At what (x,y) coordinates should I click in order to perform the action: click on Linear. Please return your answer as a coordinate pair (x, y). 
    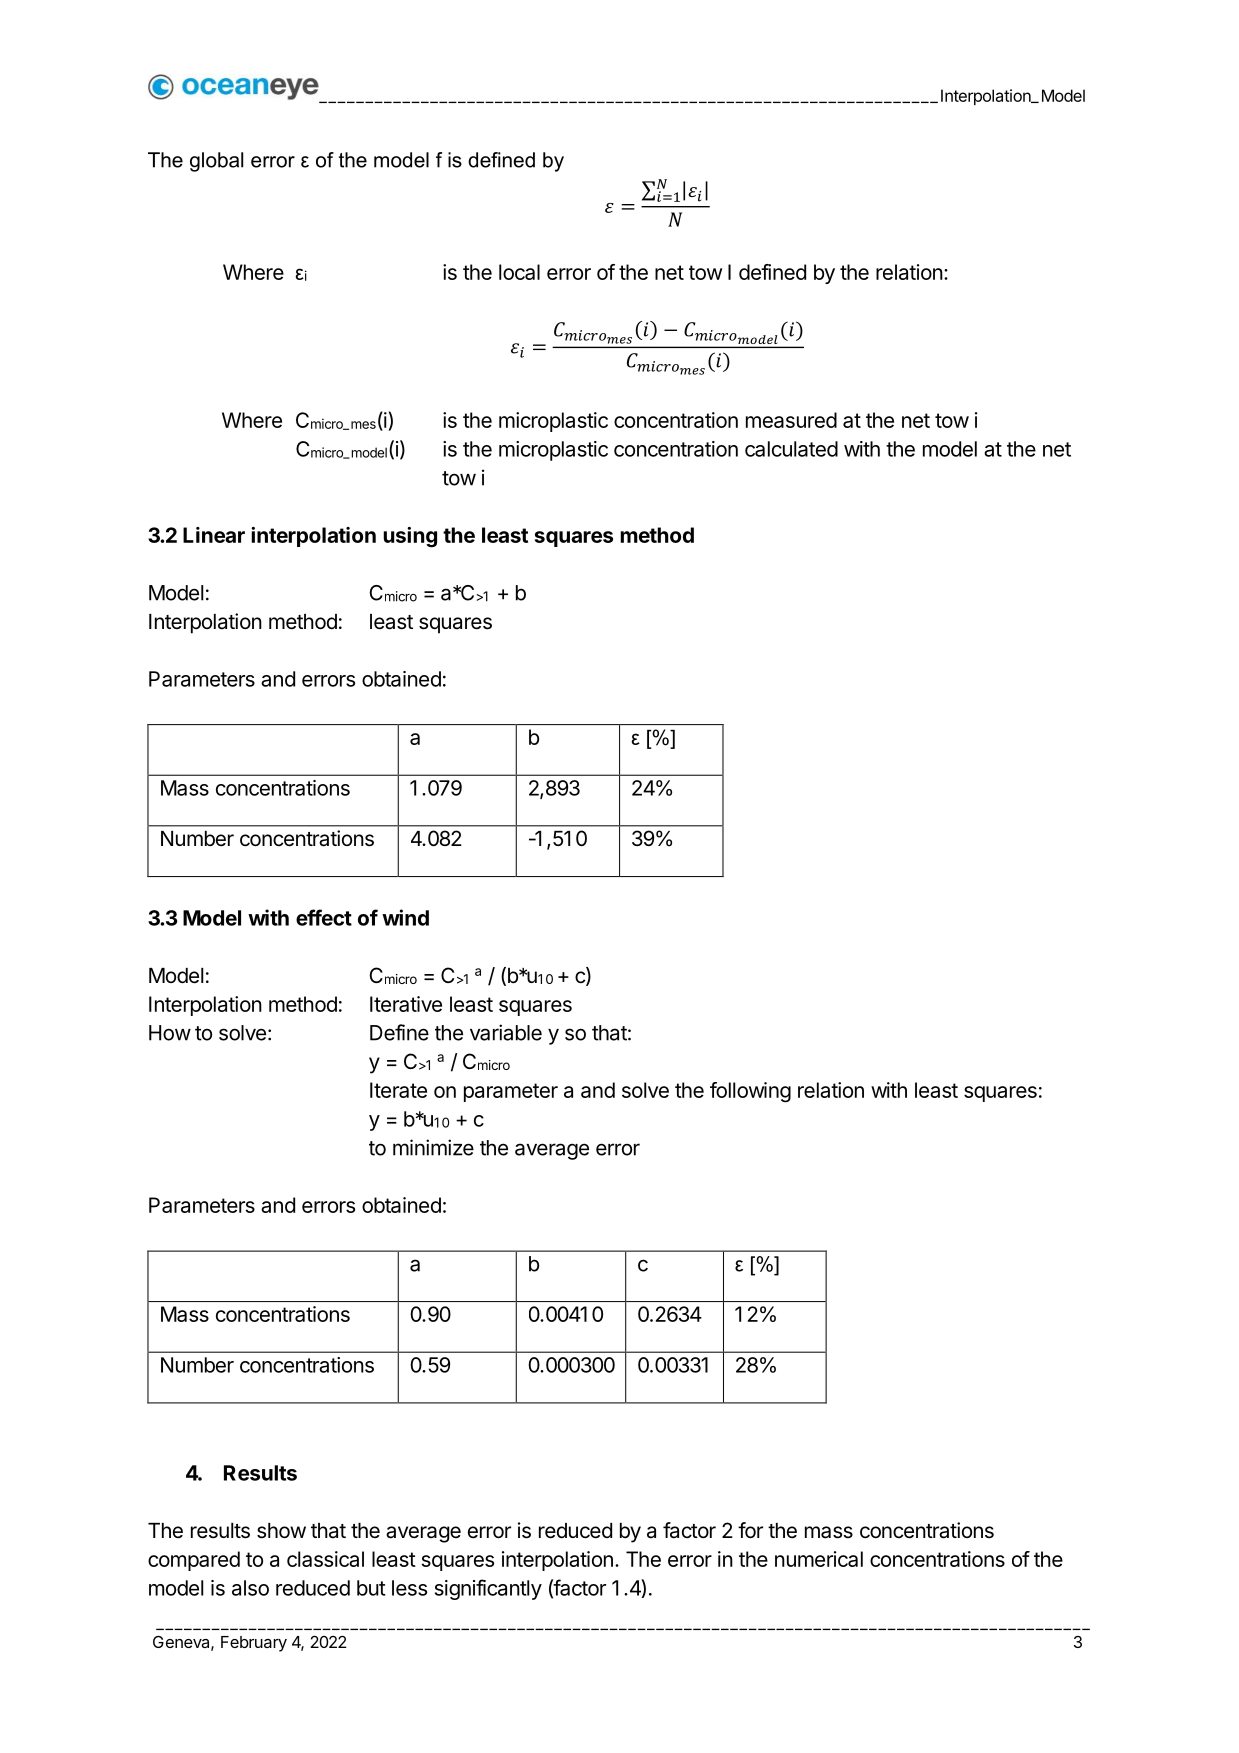
    Looking at the image, I should click on (214, 535).
